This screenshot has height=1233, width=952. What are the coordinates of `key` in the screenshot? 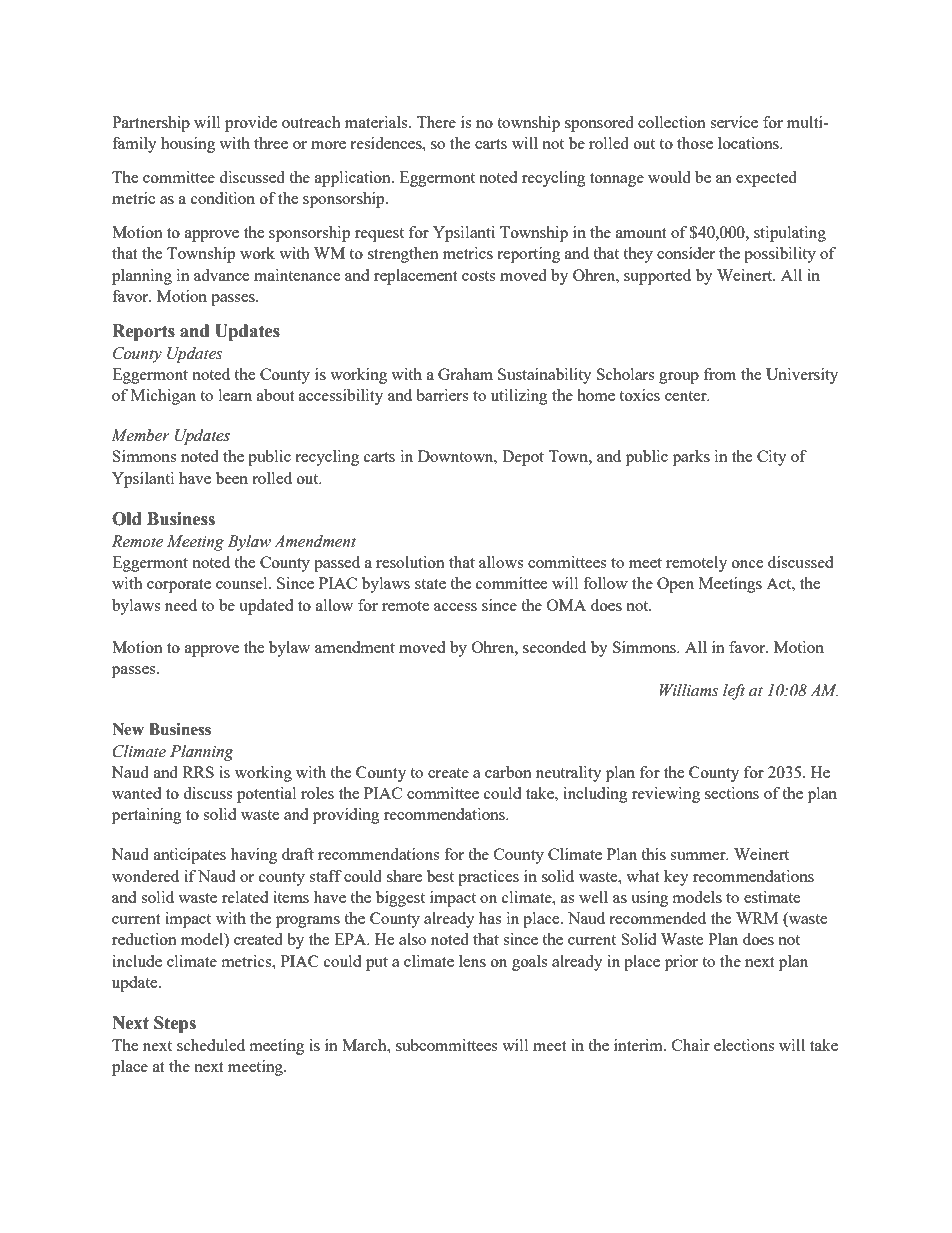 It's located at (676, 878).
